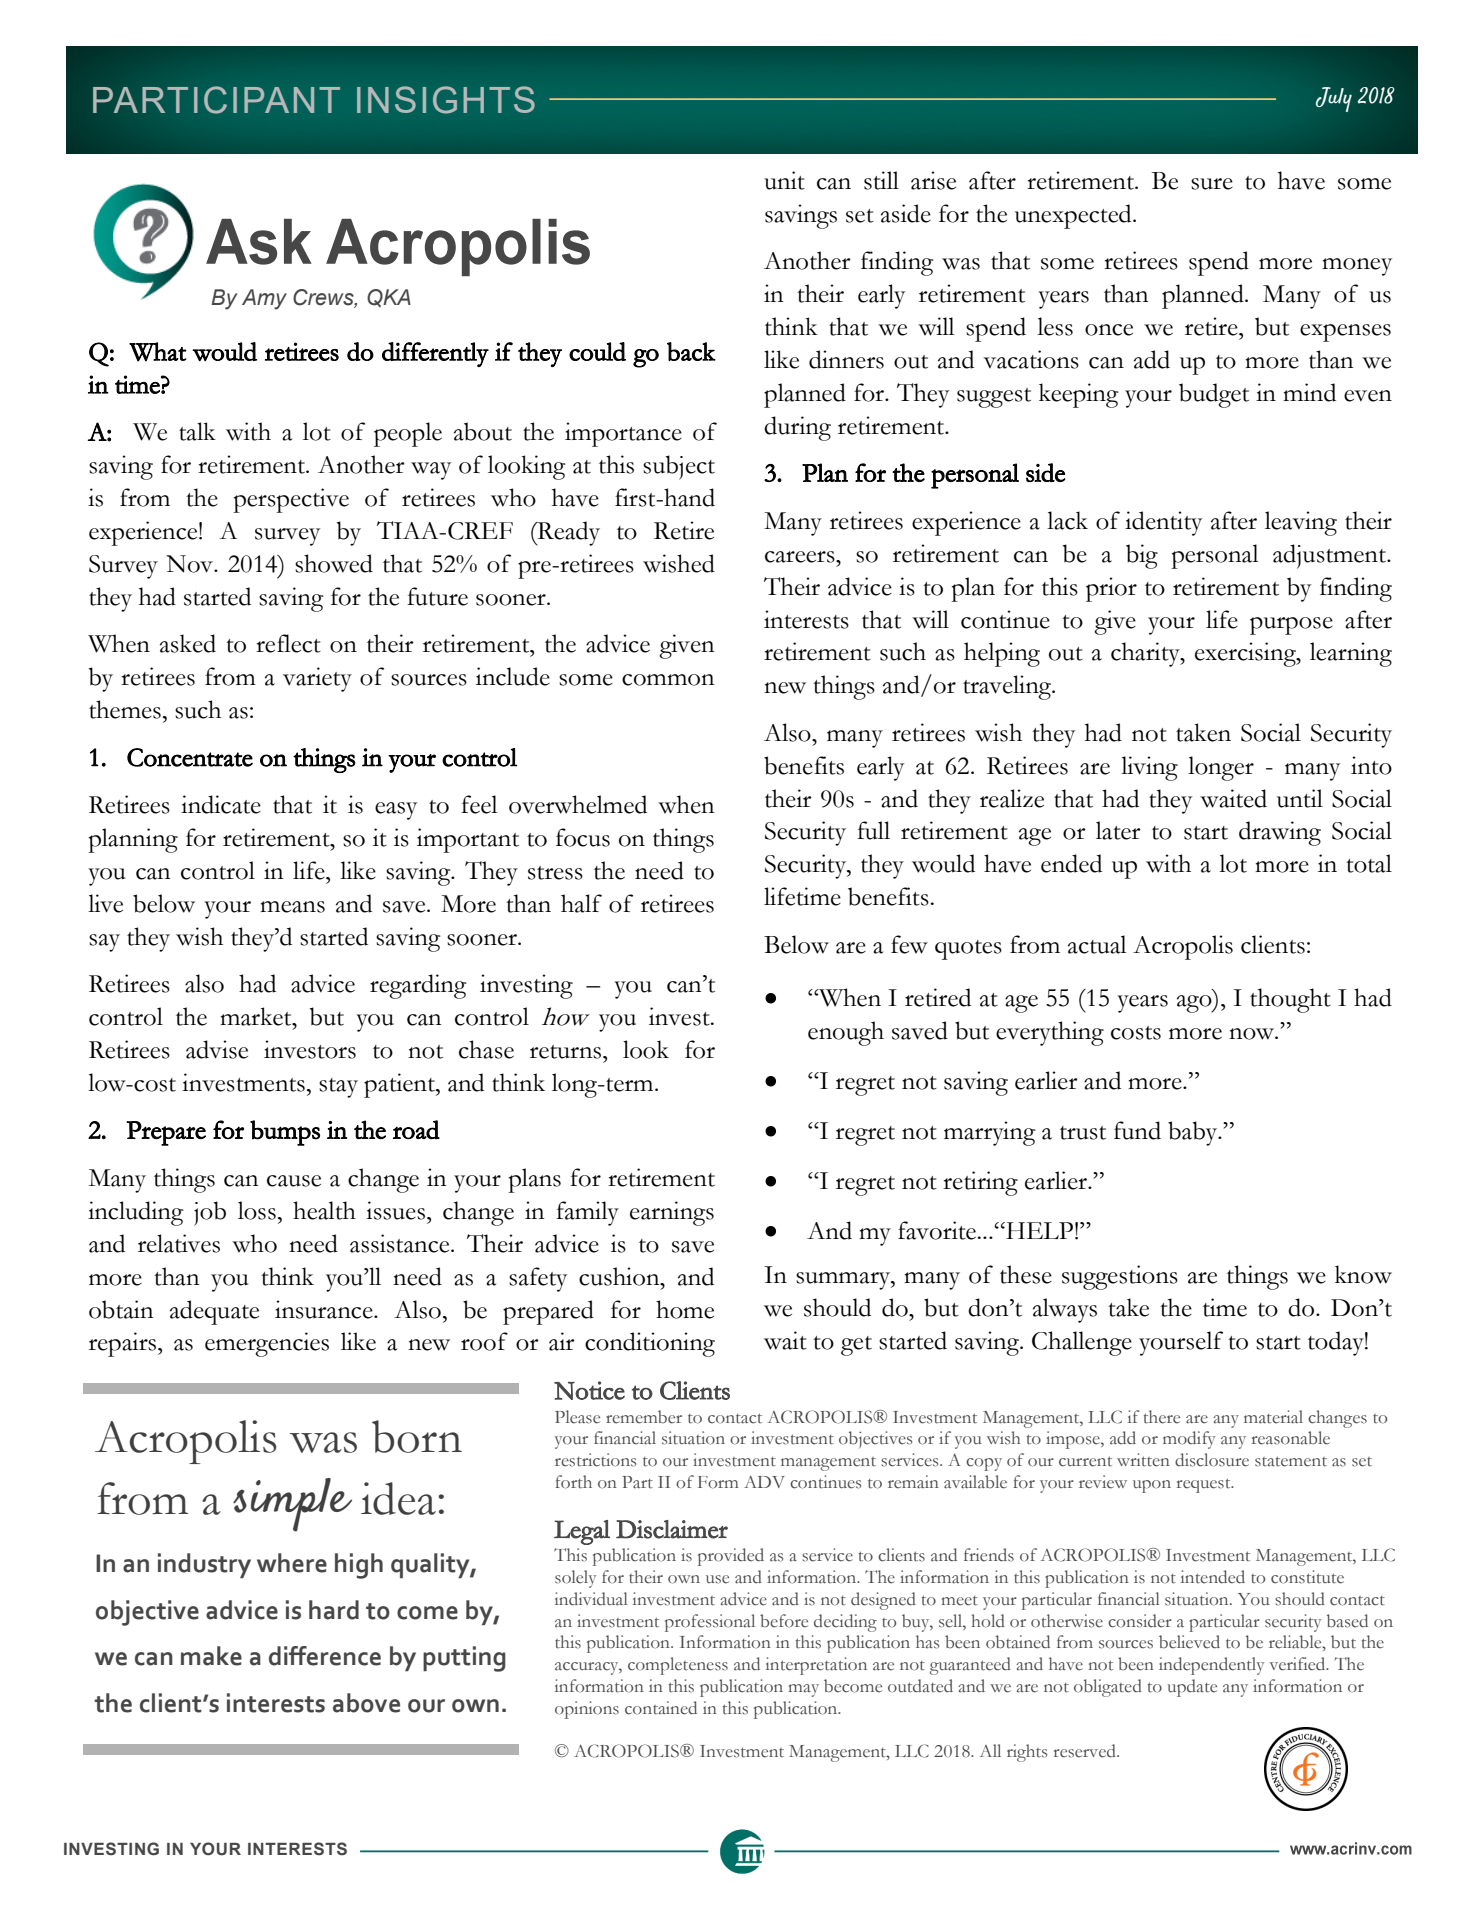  I want to click on means, so click(292, 907).
